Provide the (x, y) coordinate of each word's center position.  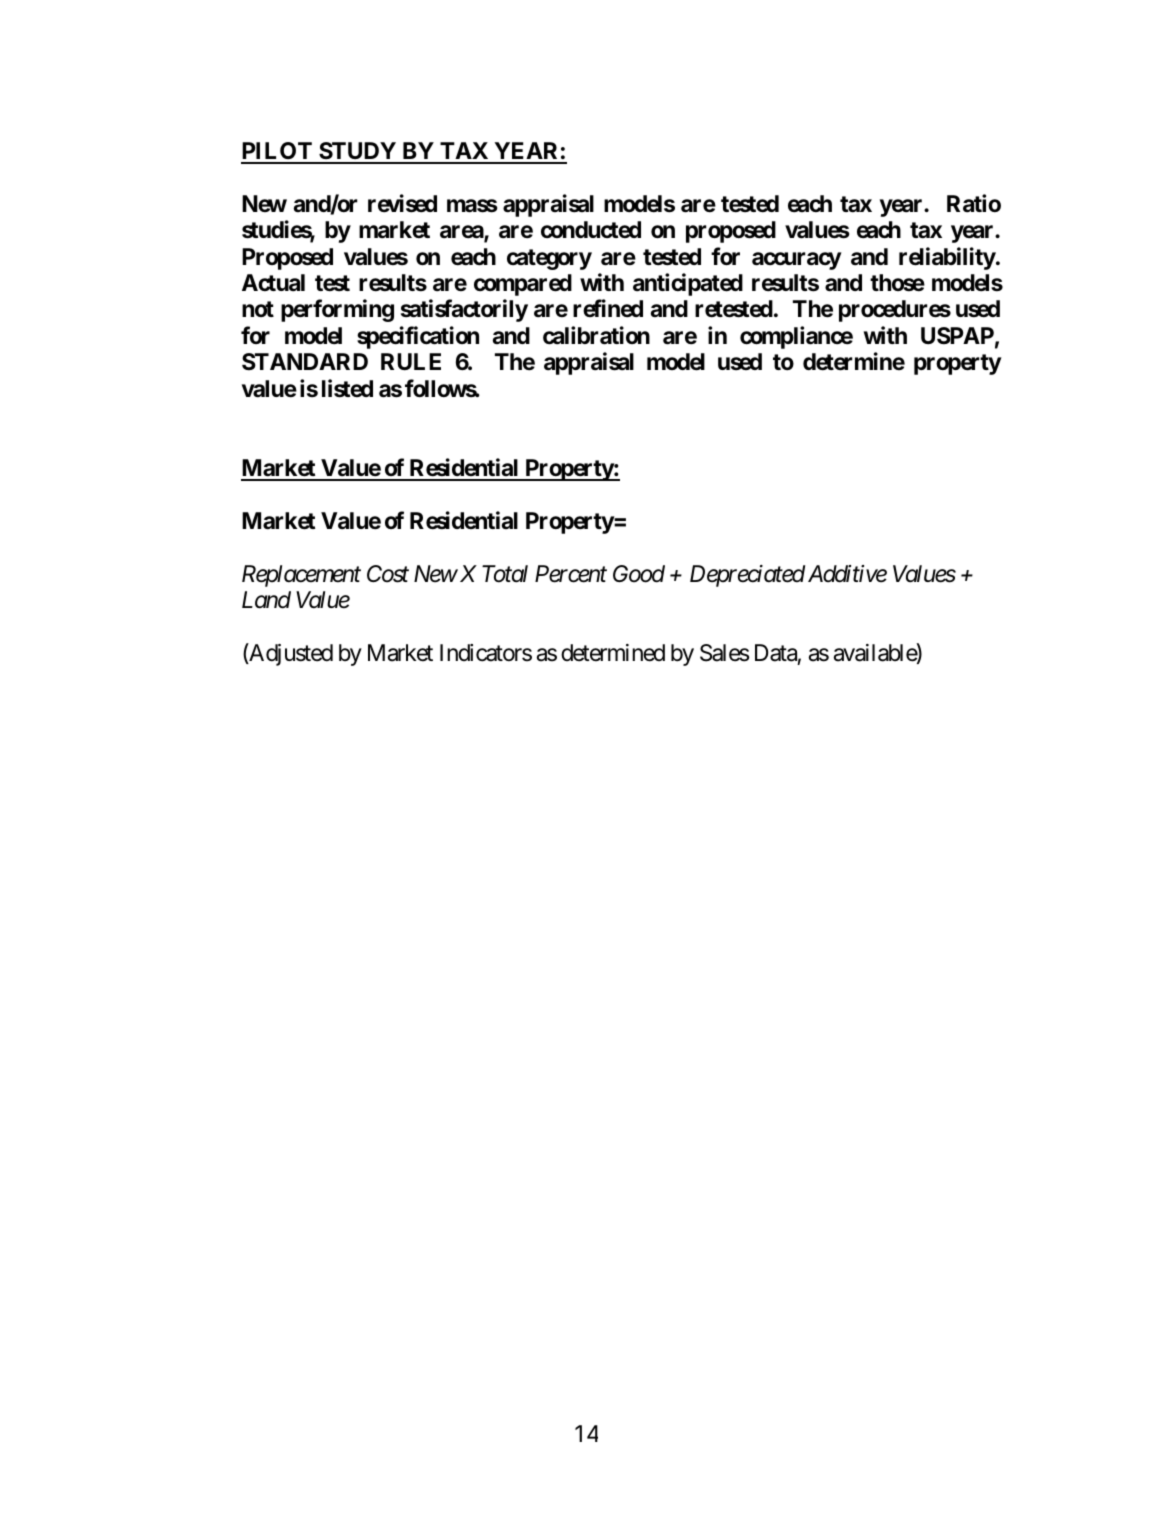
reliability (947, 258)
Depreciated (747, 576)
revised (402, 203)
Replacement (301, 576)
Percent (571, 574)
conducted (591, 229)
